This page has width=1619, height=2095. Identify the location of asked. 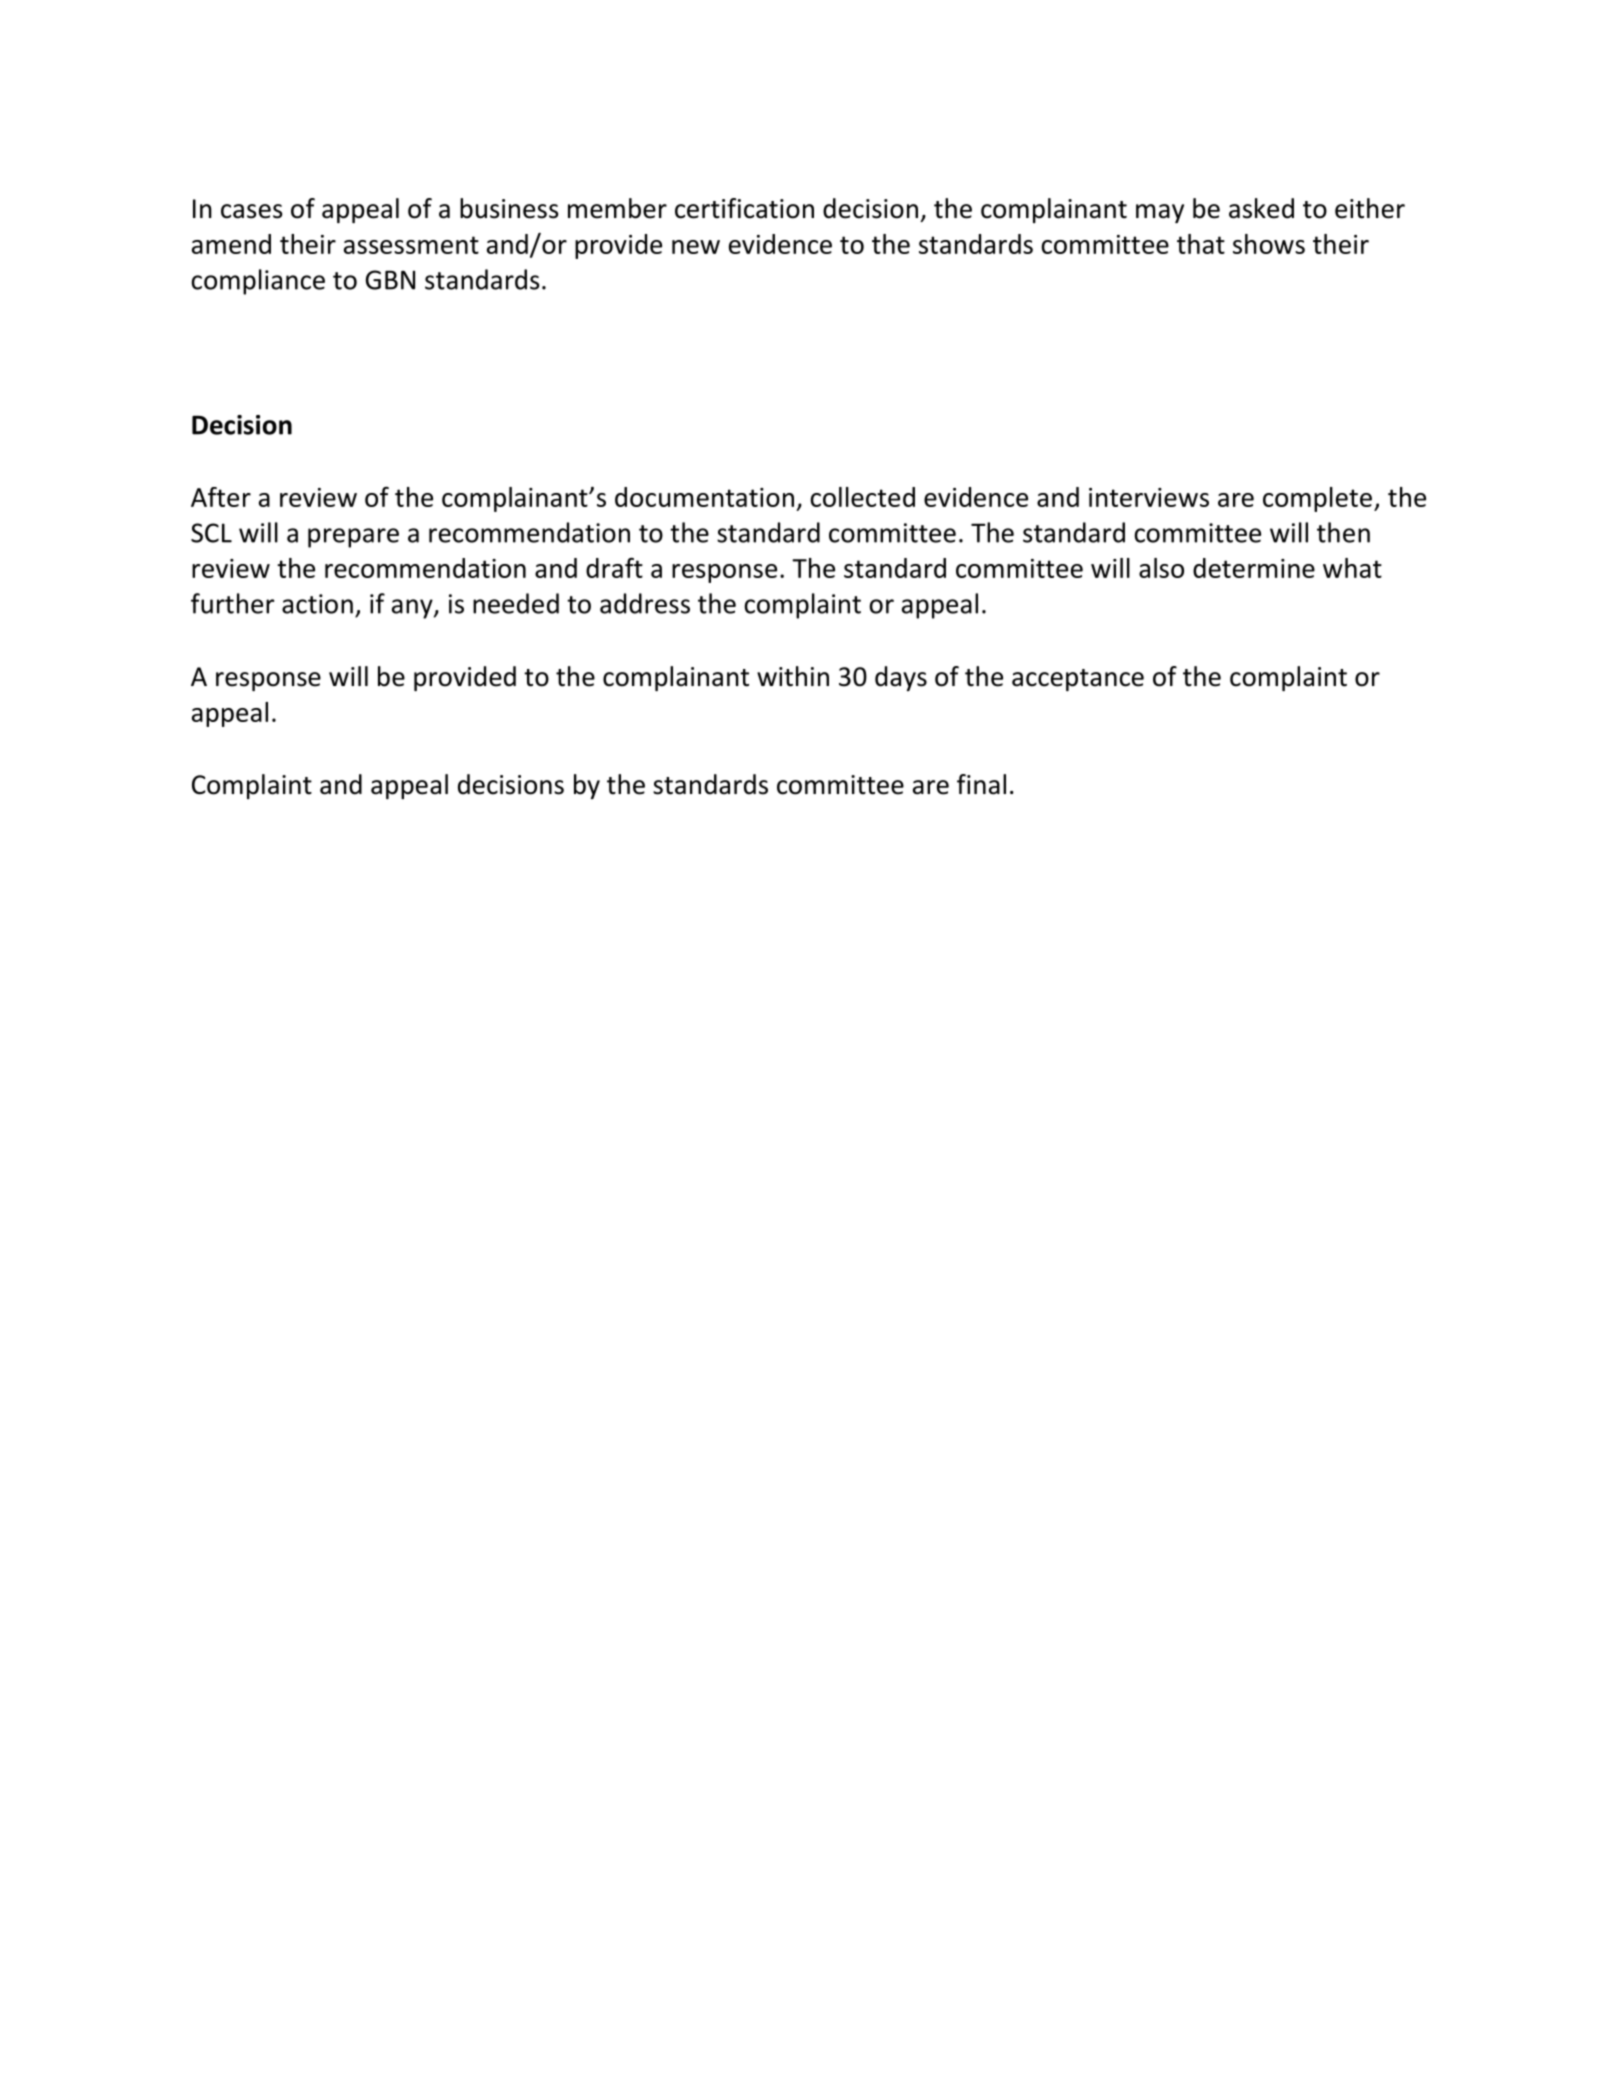
(1261, 208).
